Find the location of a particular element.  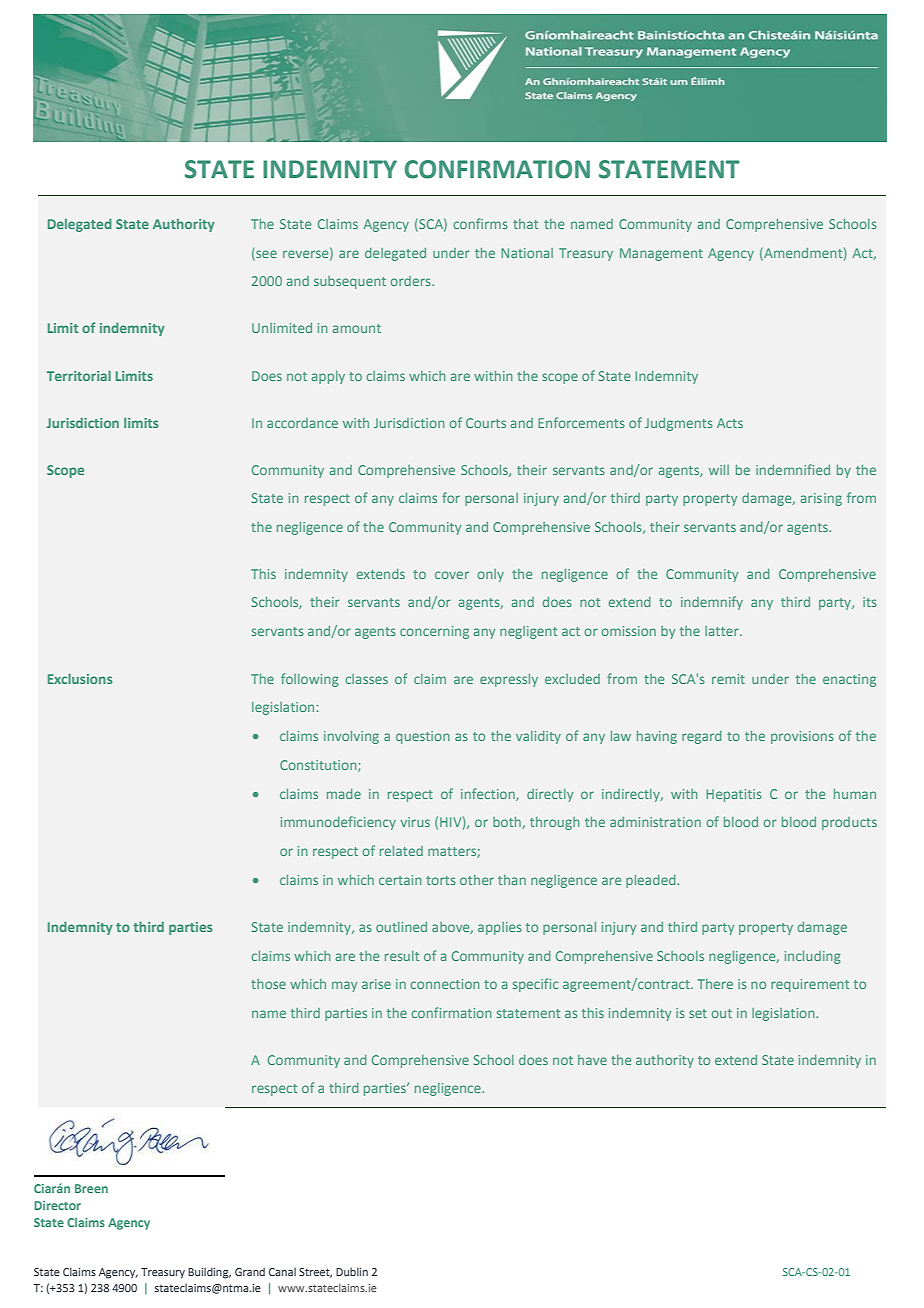

Management is located at coordinates (661, 254).
